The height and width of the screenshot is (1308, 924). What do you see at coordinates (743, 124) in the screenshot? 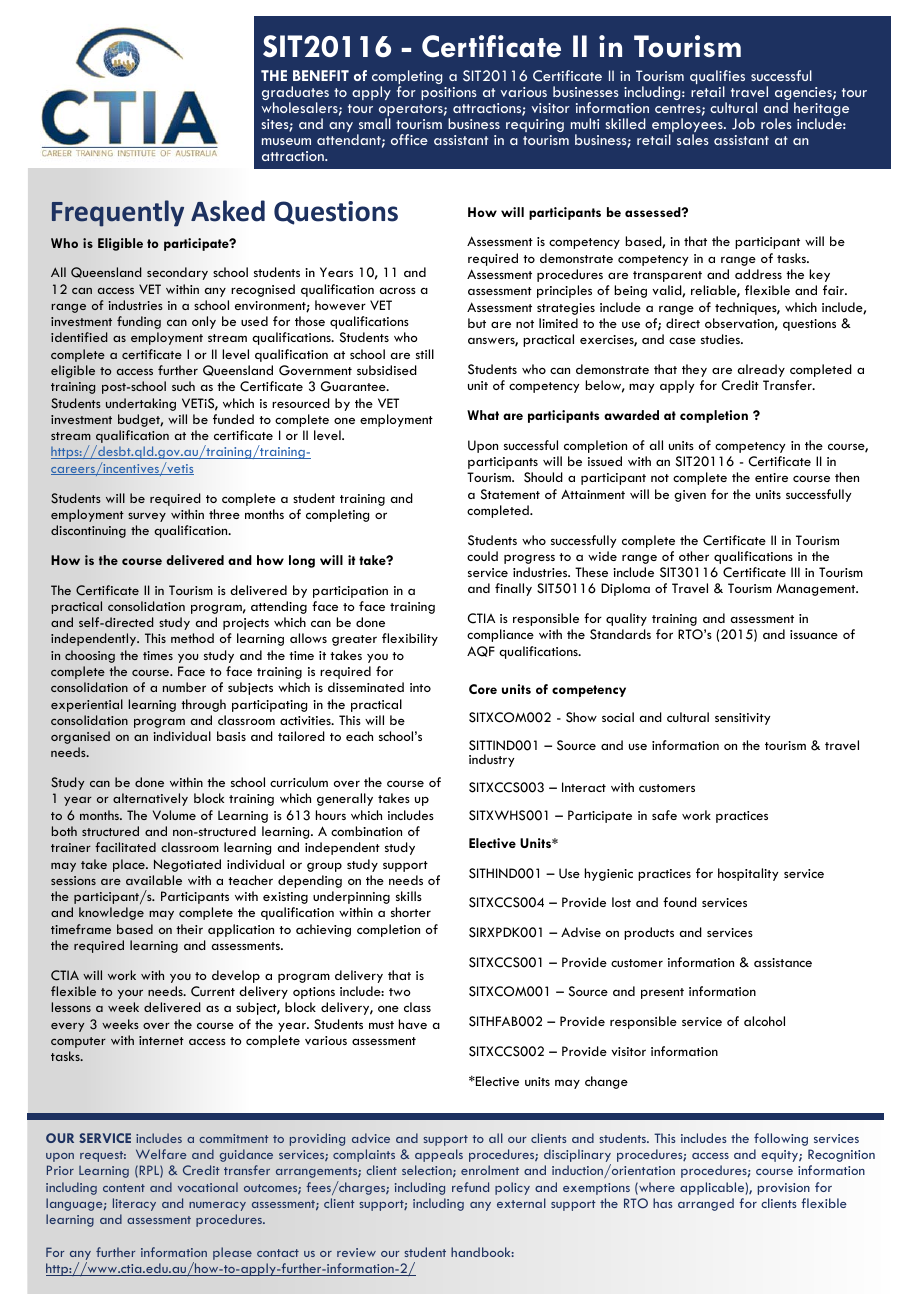
I see `Job` at bounding box center [743, 124].
